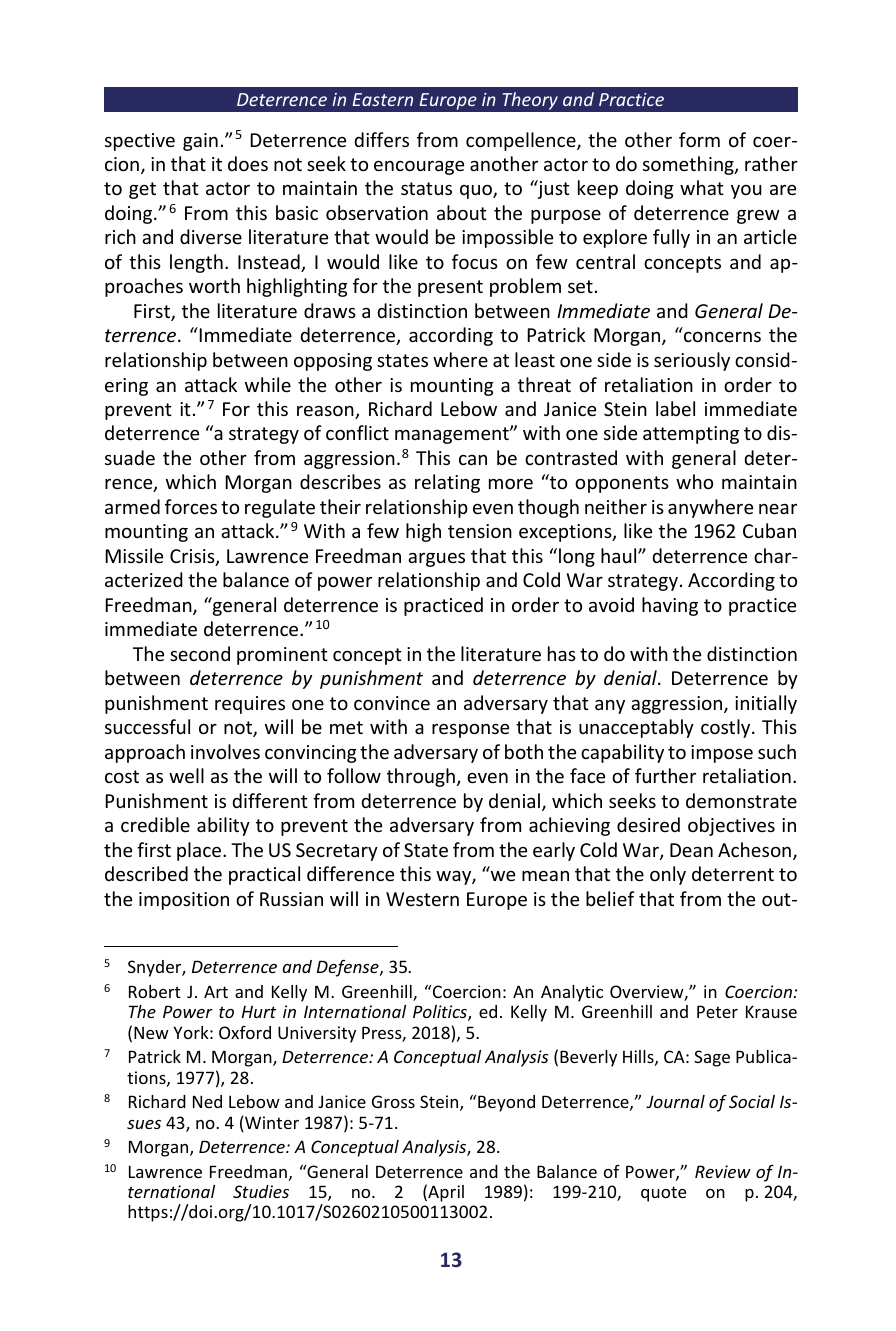 Image resolution: width=896 pixels, height=1331 pixels. Describe the element at coordinates (447, 483) in the screenshot. I see `relating` at that location.
